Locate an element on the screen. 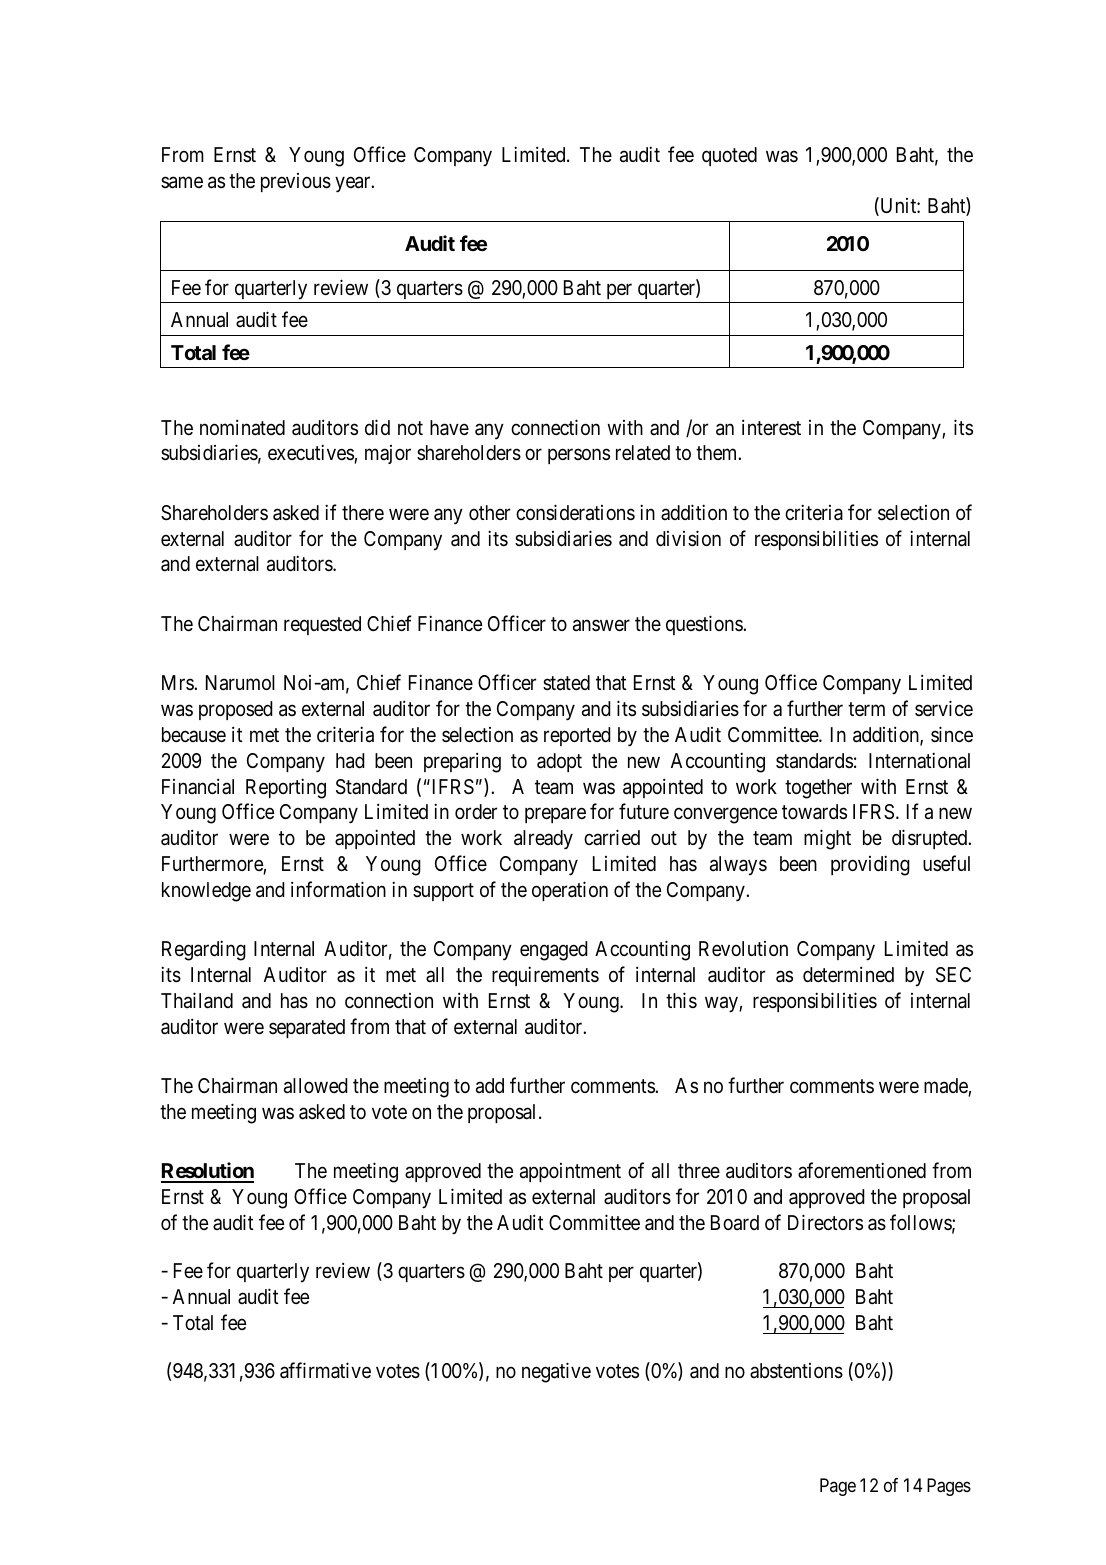  SEC is located at coordinates (953, 975).
